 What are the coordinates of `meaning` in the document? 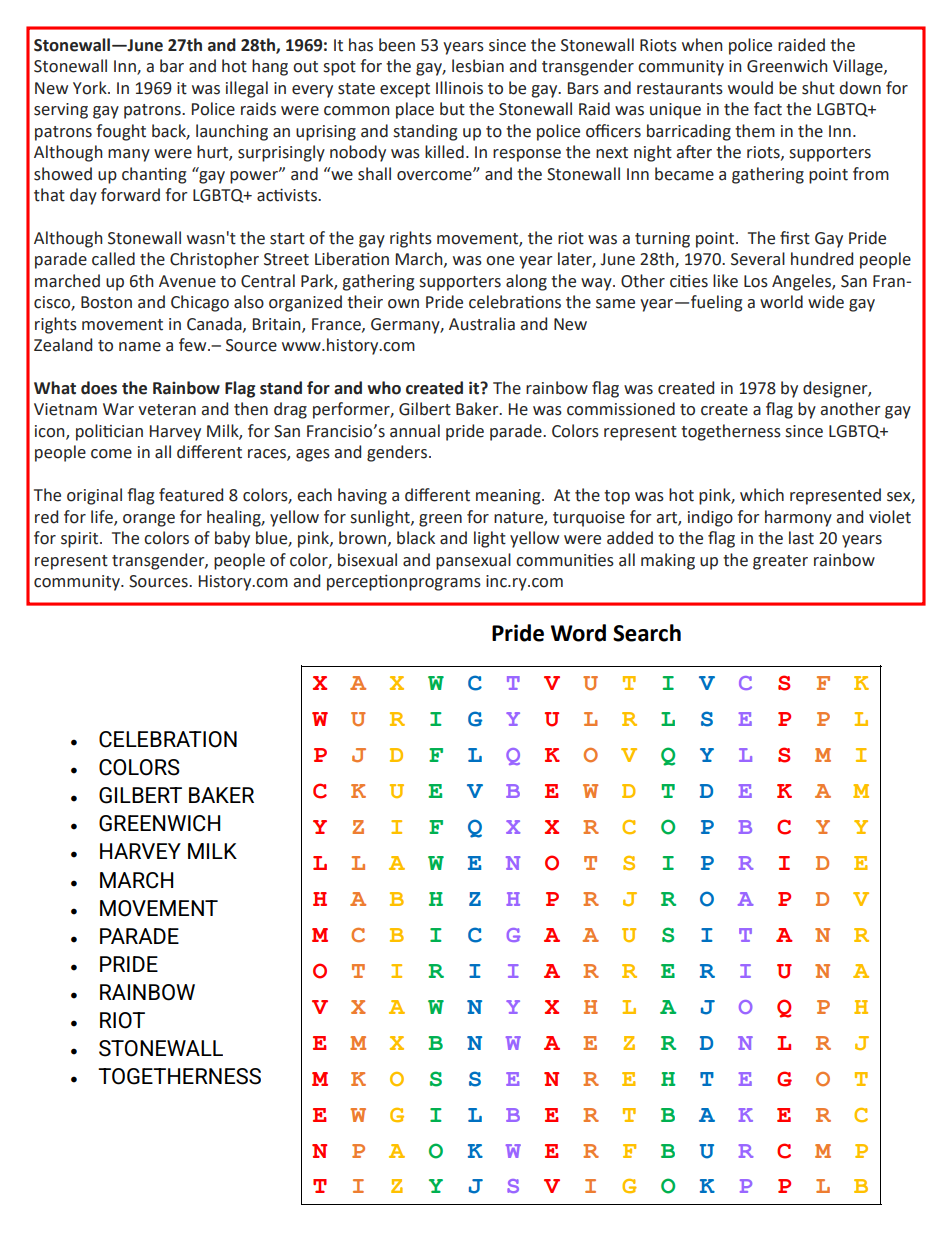 It's located at (509, 497).
